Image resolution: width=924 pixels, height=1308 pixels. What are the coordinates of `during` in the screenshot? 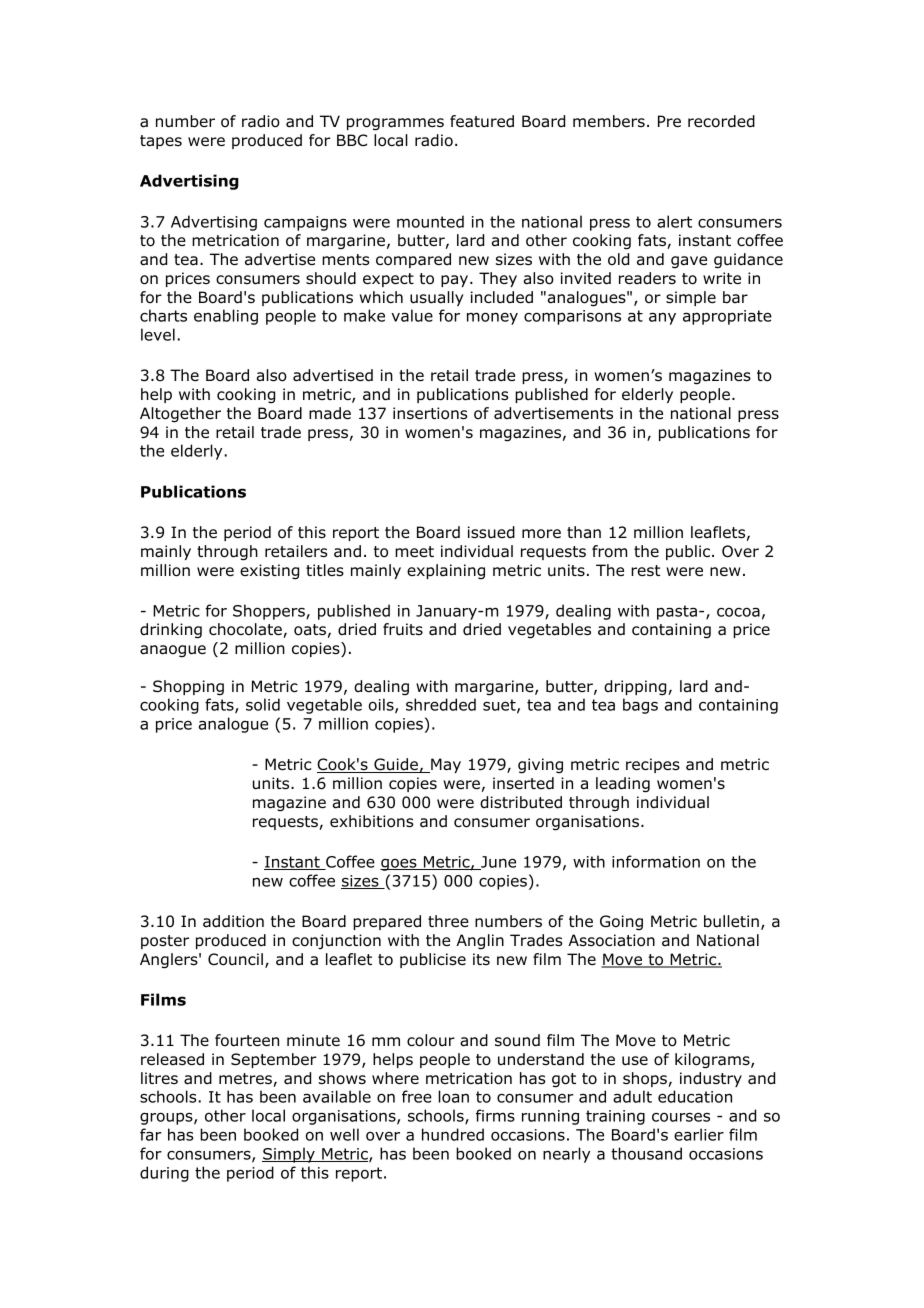 It's located at (164, 1174).
